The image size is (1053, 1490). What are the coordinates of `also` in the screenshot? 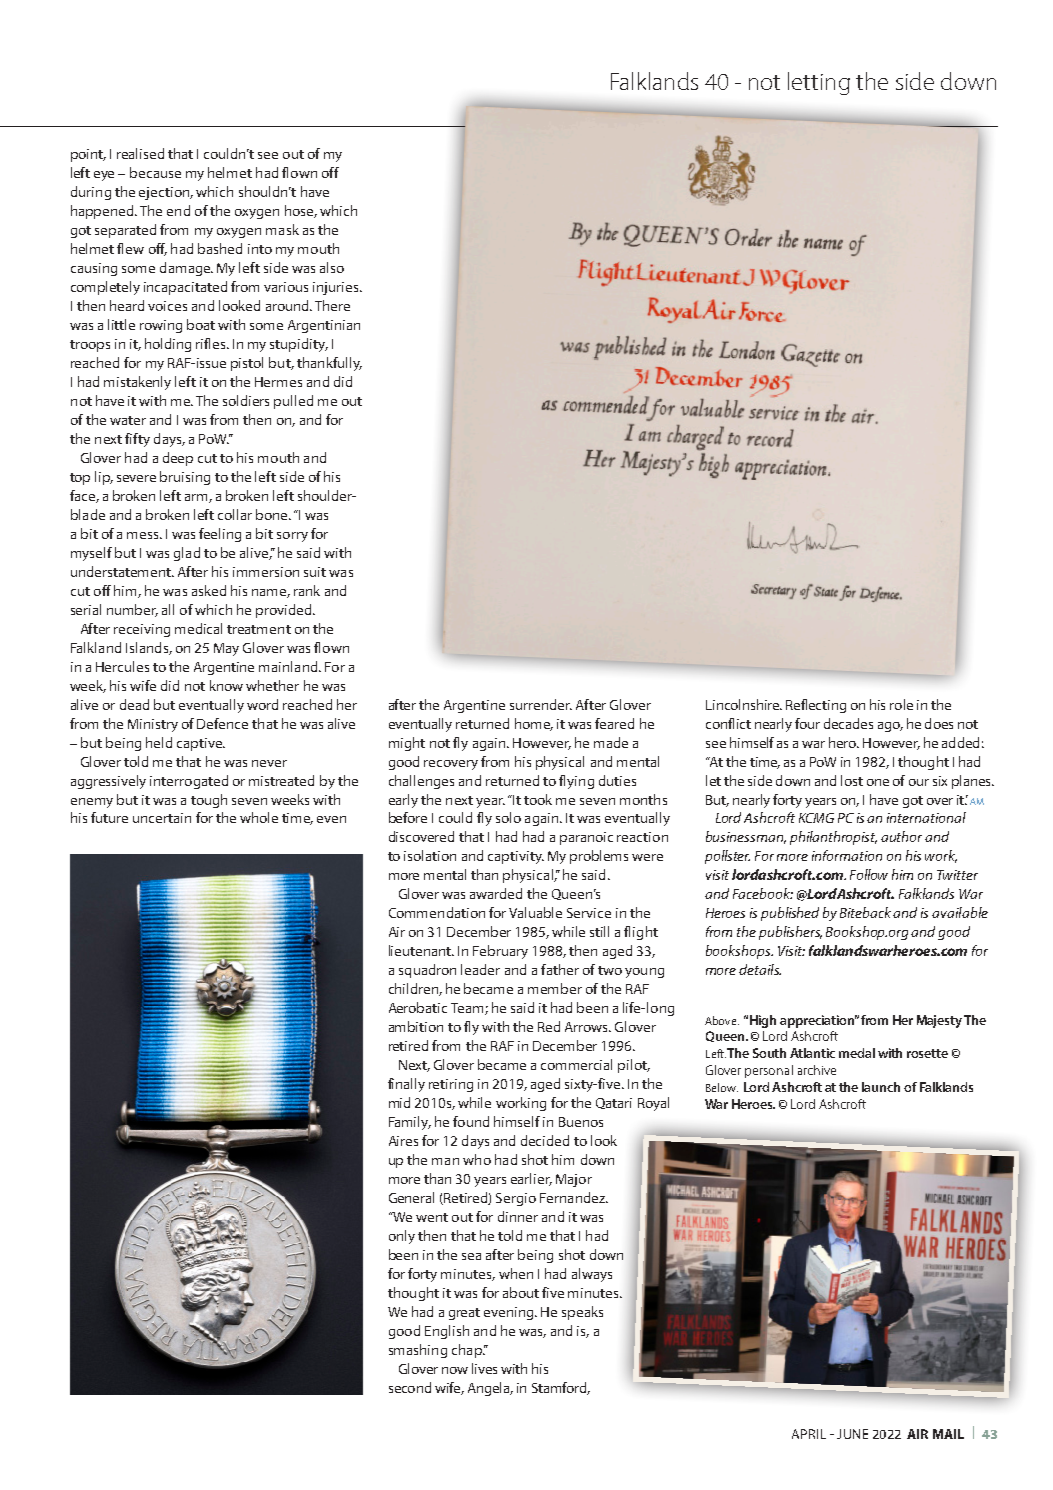 It's located at (332, 267).
